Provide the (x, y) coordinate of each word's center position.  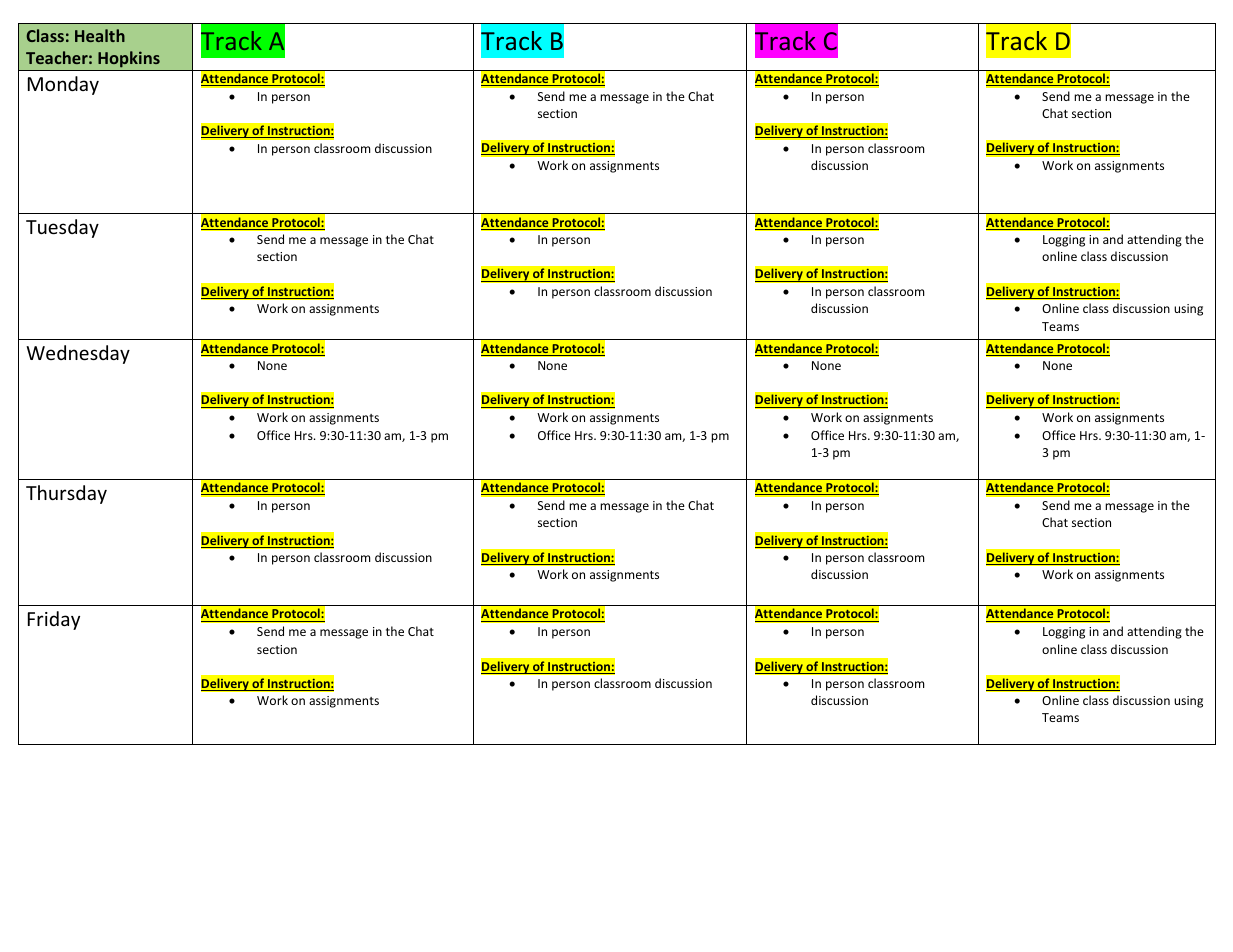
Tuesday (62, 228)
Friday (54, 620)
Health (100, 35)
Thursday (66, 494)
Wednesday (78, 354)
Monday (63, 85)
